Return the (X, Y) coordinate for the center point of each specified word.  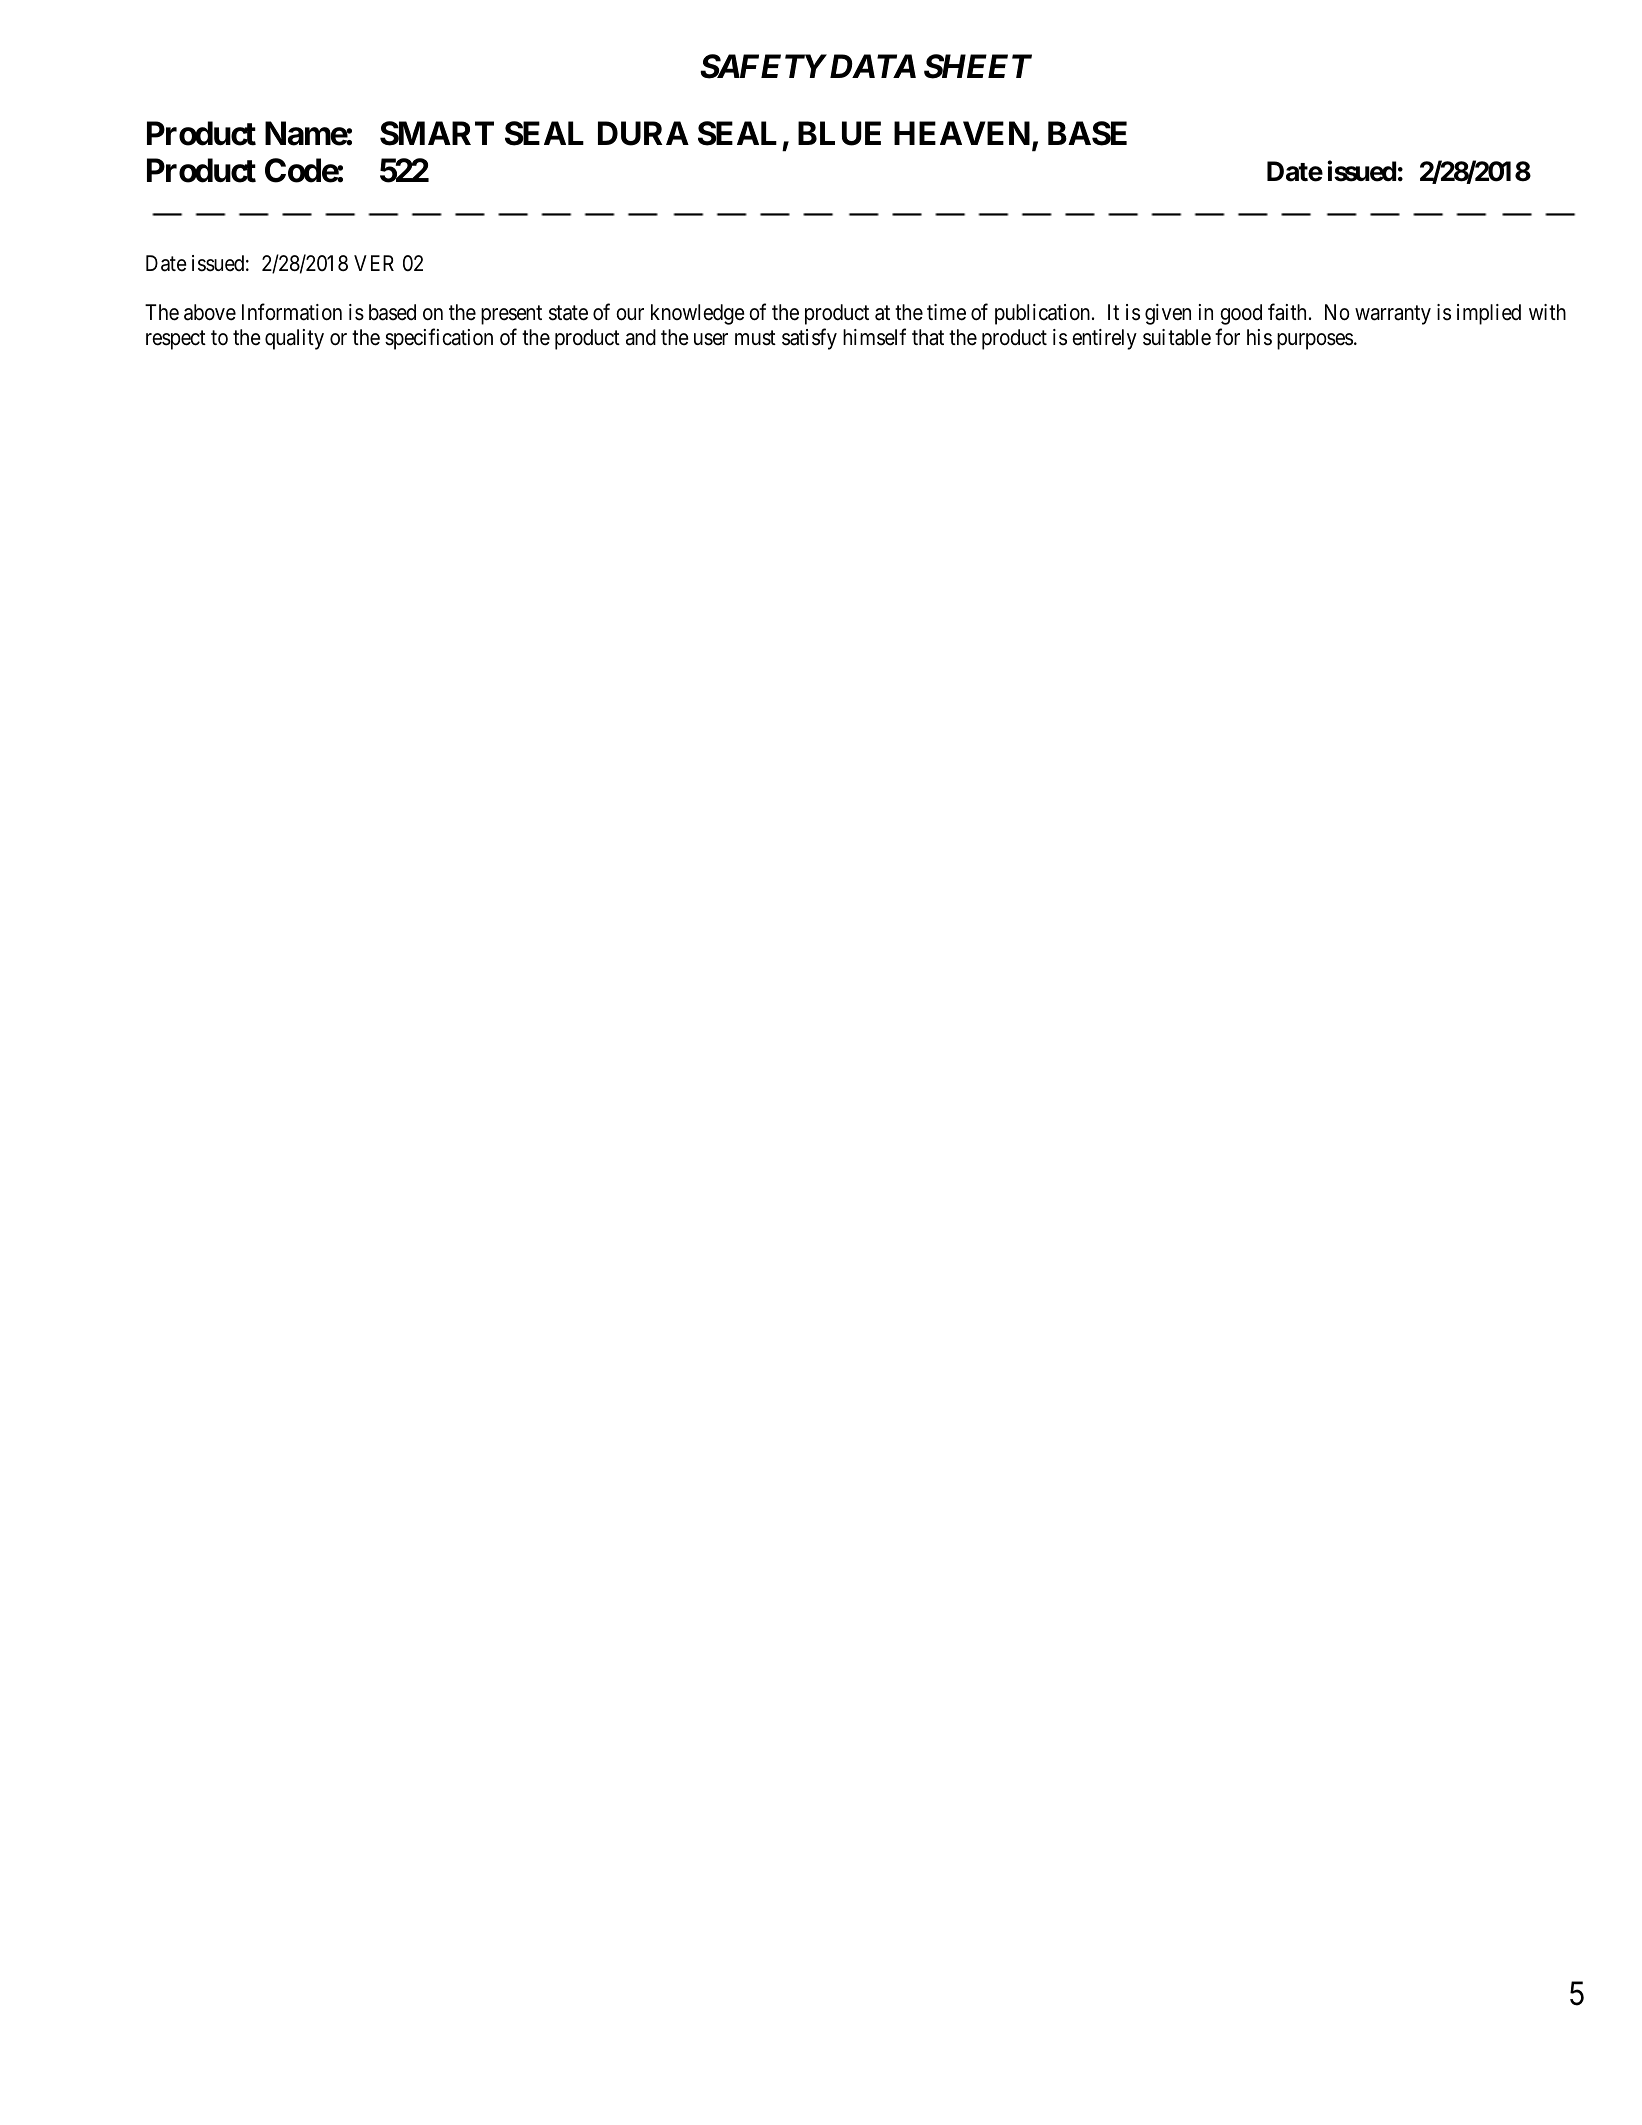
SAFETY (763, 66)
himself (874, 337)
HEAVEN (962, 133)
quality (294, 339)
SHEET (978, 66)
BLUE (839, 133)
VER (374, 263)
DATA (871, 66)
